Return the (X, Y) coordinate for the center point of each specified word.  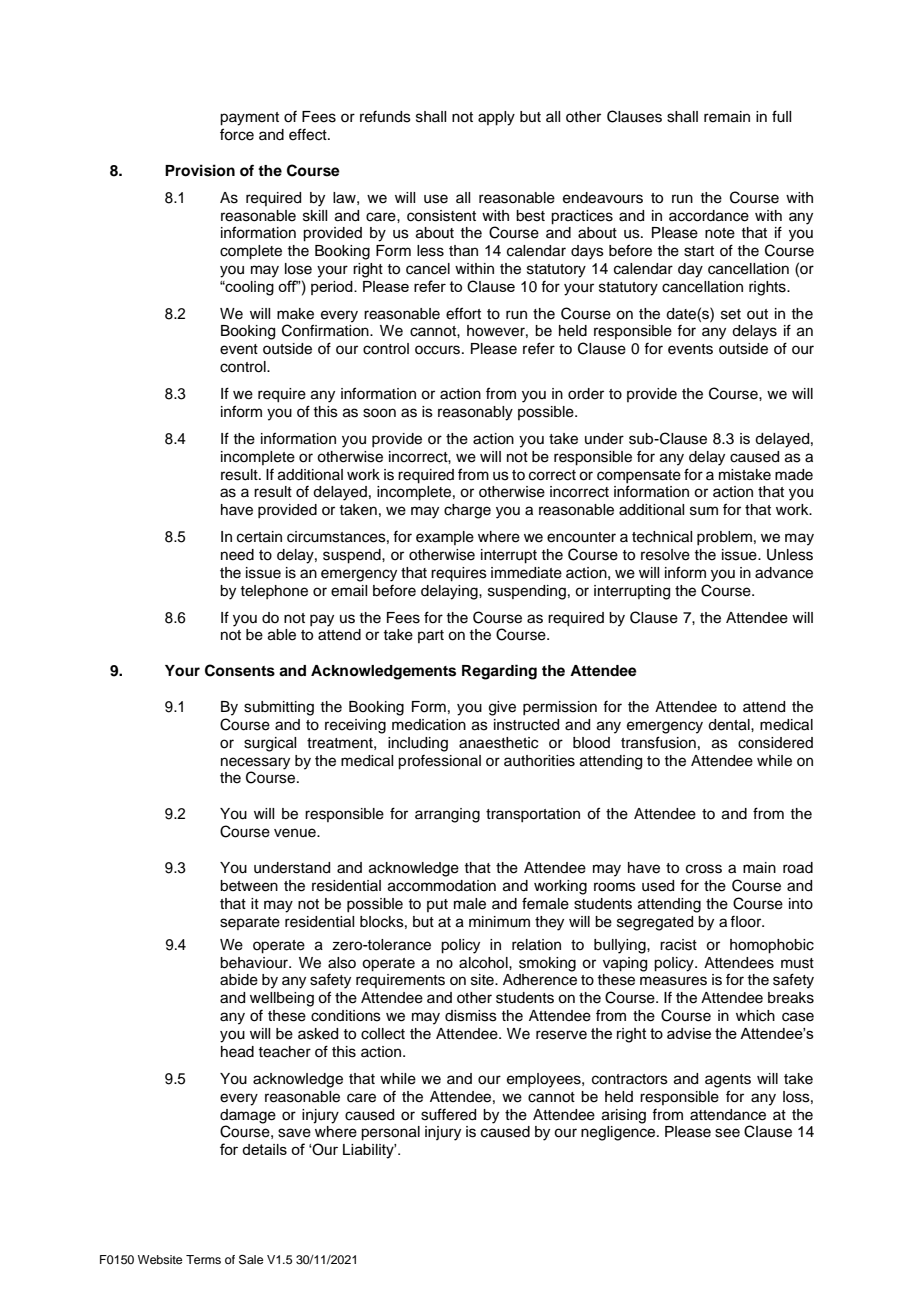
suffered (448, 1114)
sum (704, 511)
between (249, 886)
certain (259, 537)
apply (496, 118)
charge (467, 511)
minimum (499, 922)
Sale (251, 1260)
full (781, 116)
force (237, 134)
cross (704, 869)
